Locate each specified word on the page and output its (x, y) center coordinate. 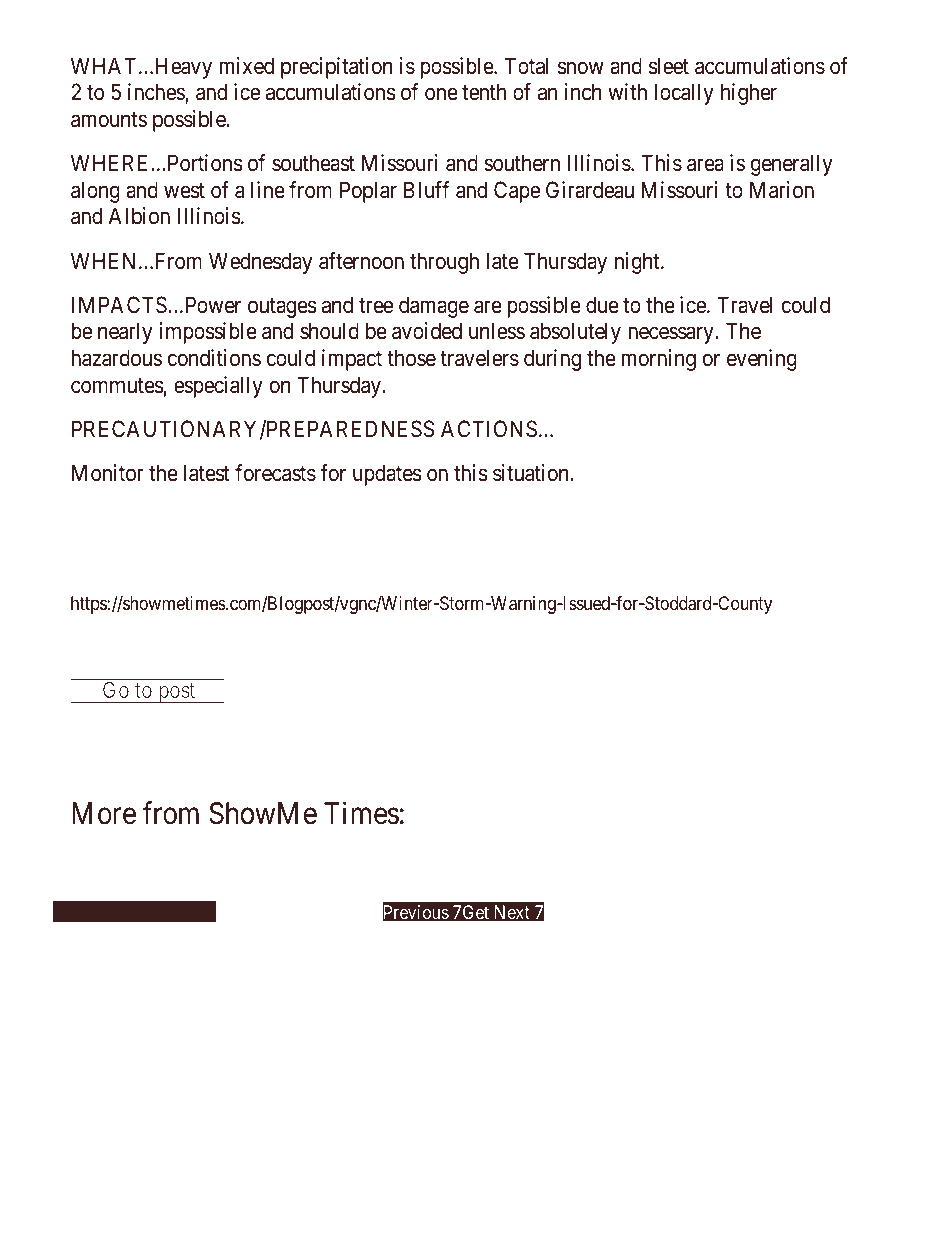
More (104, 813)
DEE (329, 562)
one (441, 94)
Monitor (108, 472)
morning (658, 360)
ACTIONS (489, 429)
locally (684, 94)
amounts (109, 120)
